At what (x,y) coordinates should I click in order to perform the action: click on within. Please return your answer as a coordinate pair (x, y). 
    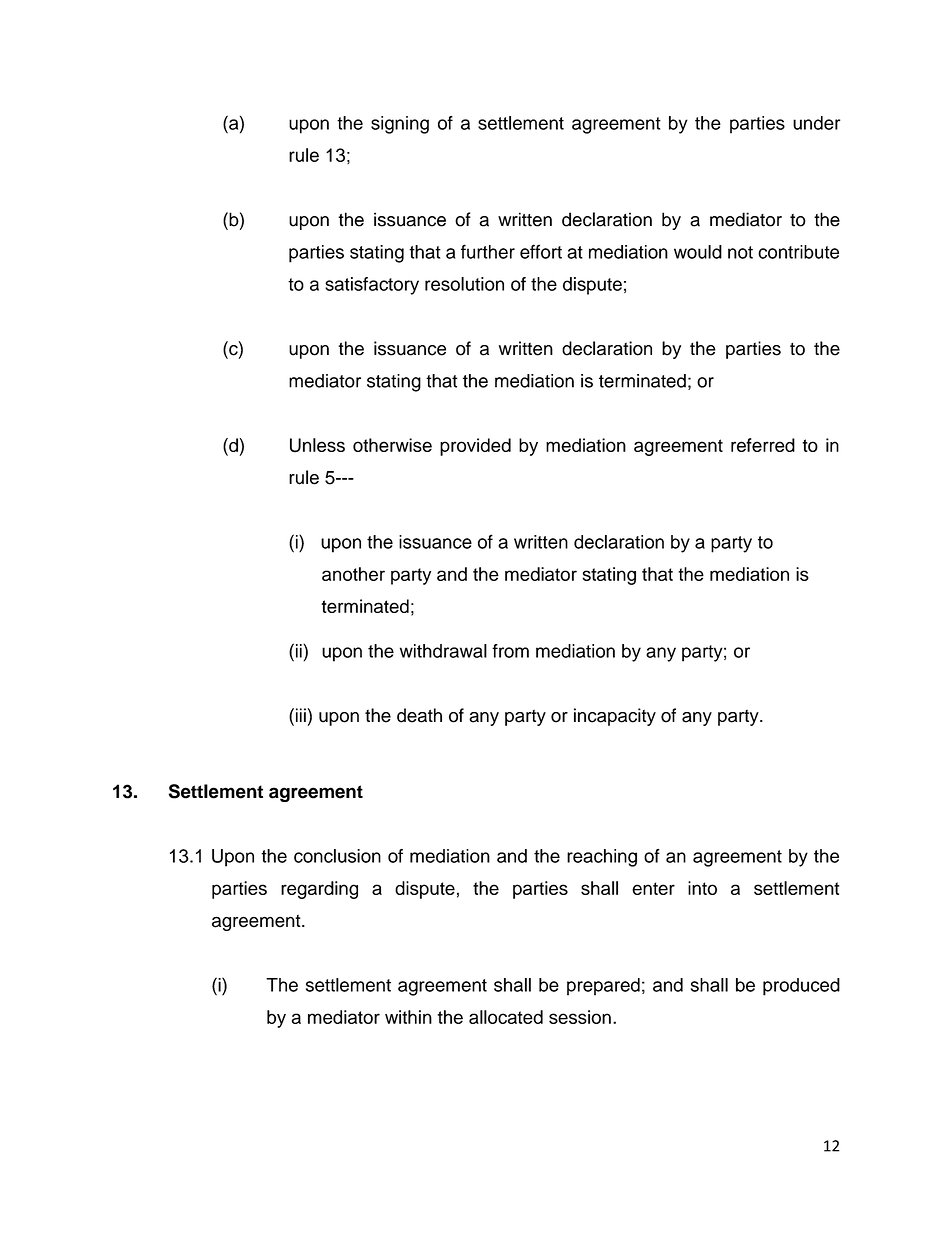
    Looking at the image, I should click on (408, 1017).
